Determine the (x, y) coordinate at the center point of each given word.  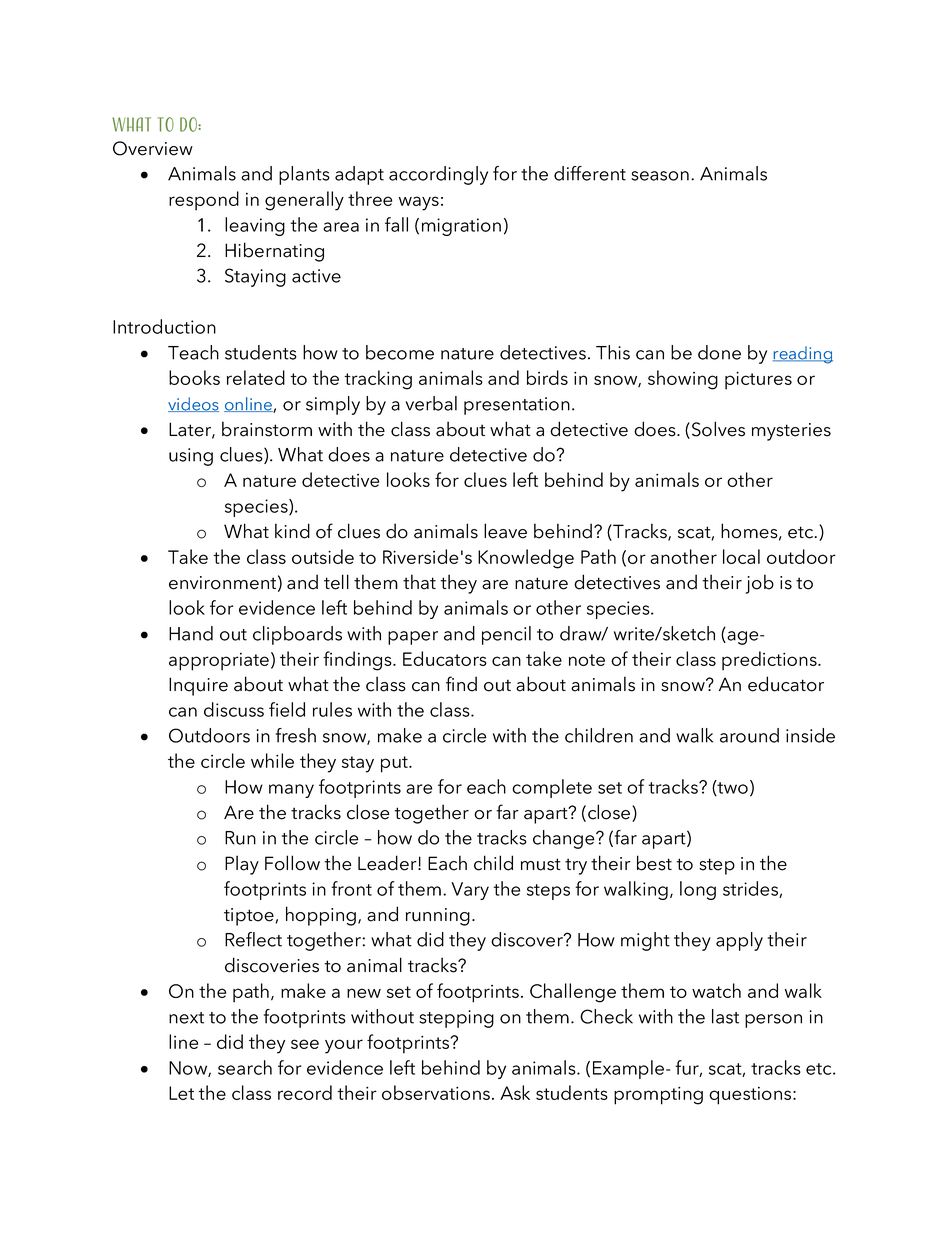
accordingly (438, 175)
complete (552, 788)
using (191, 457)
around (749, 735)
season (660, 176)
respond (204, 201)
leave (505, 531)
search (245, 1067)
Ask (515, 1092)
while (272, 760)
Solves (718, 429)
